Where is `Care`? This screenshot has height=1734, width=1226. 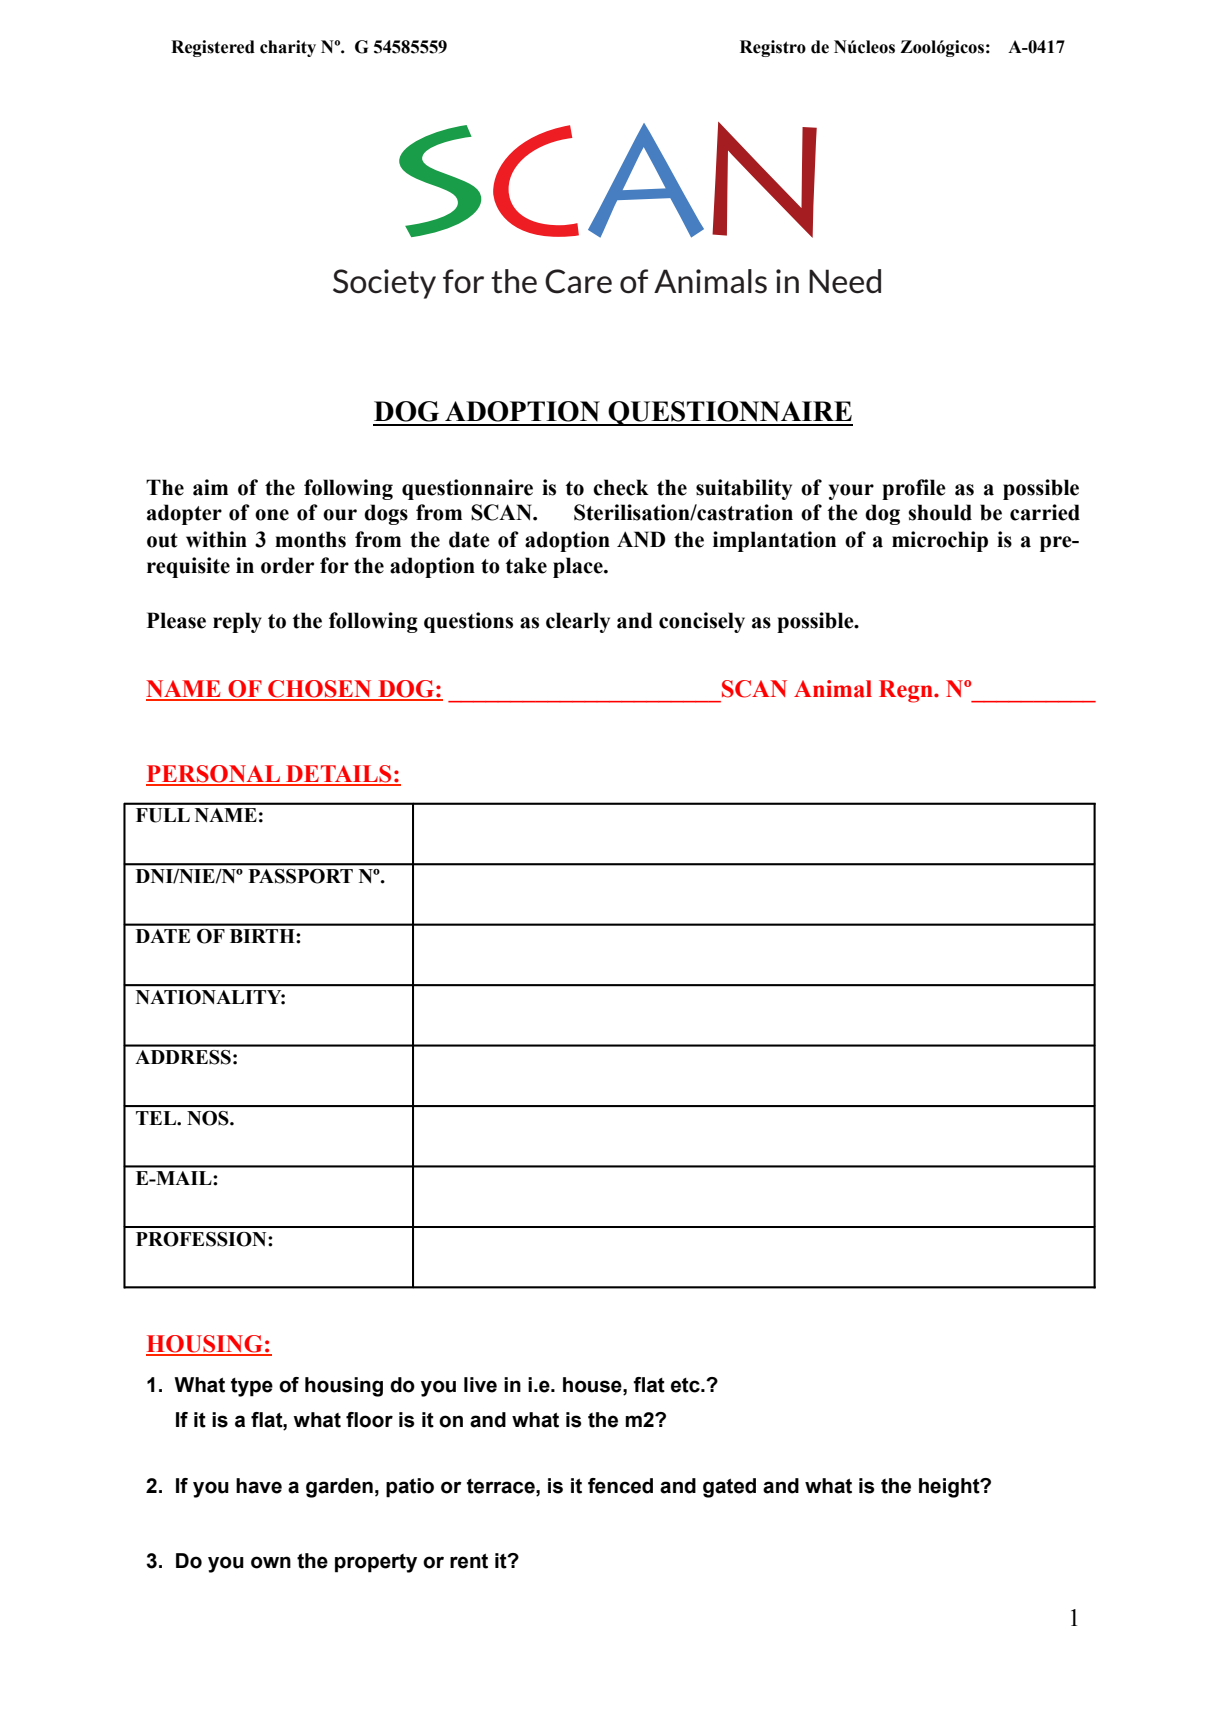 Care is located at coordinates (578, 281).
